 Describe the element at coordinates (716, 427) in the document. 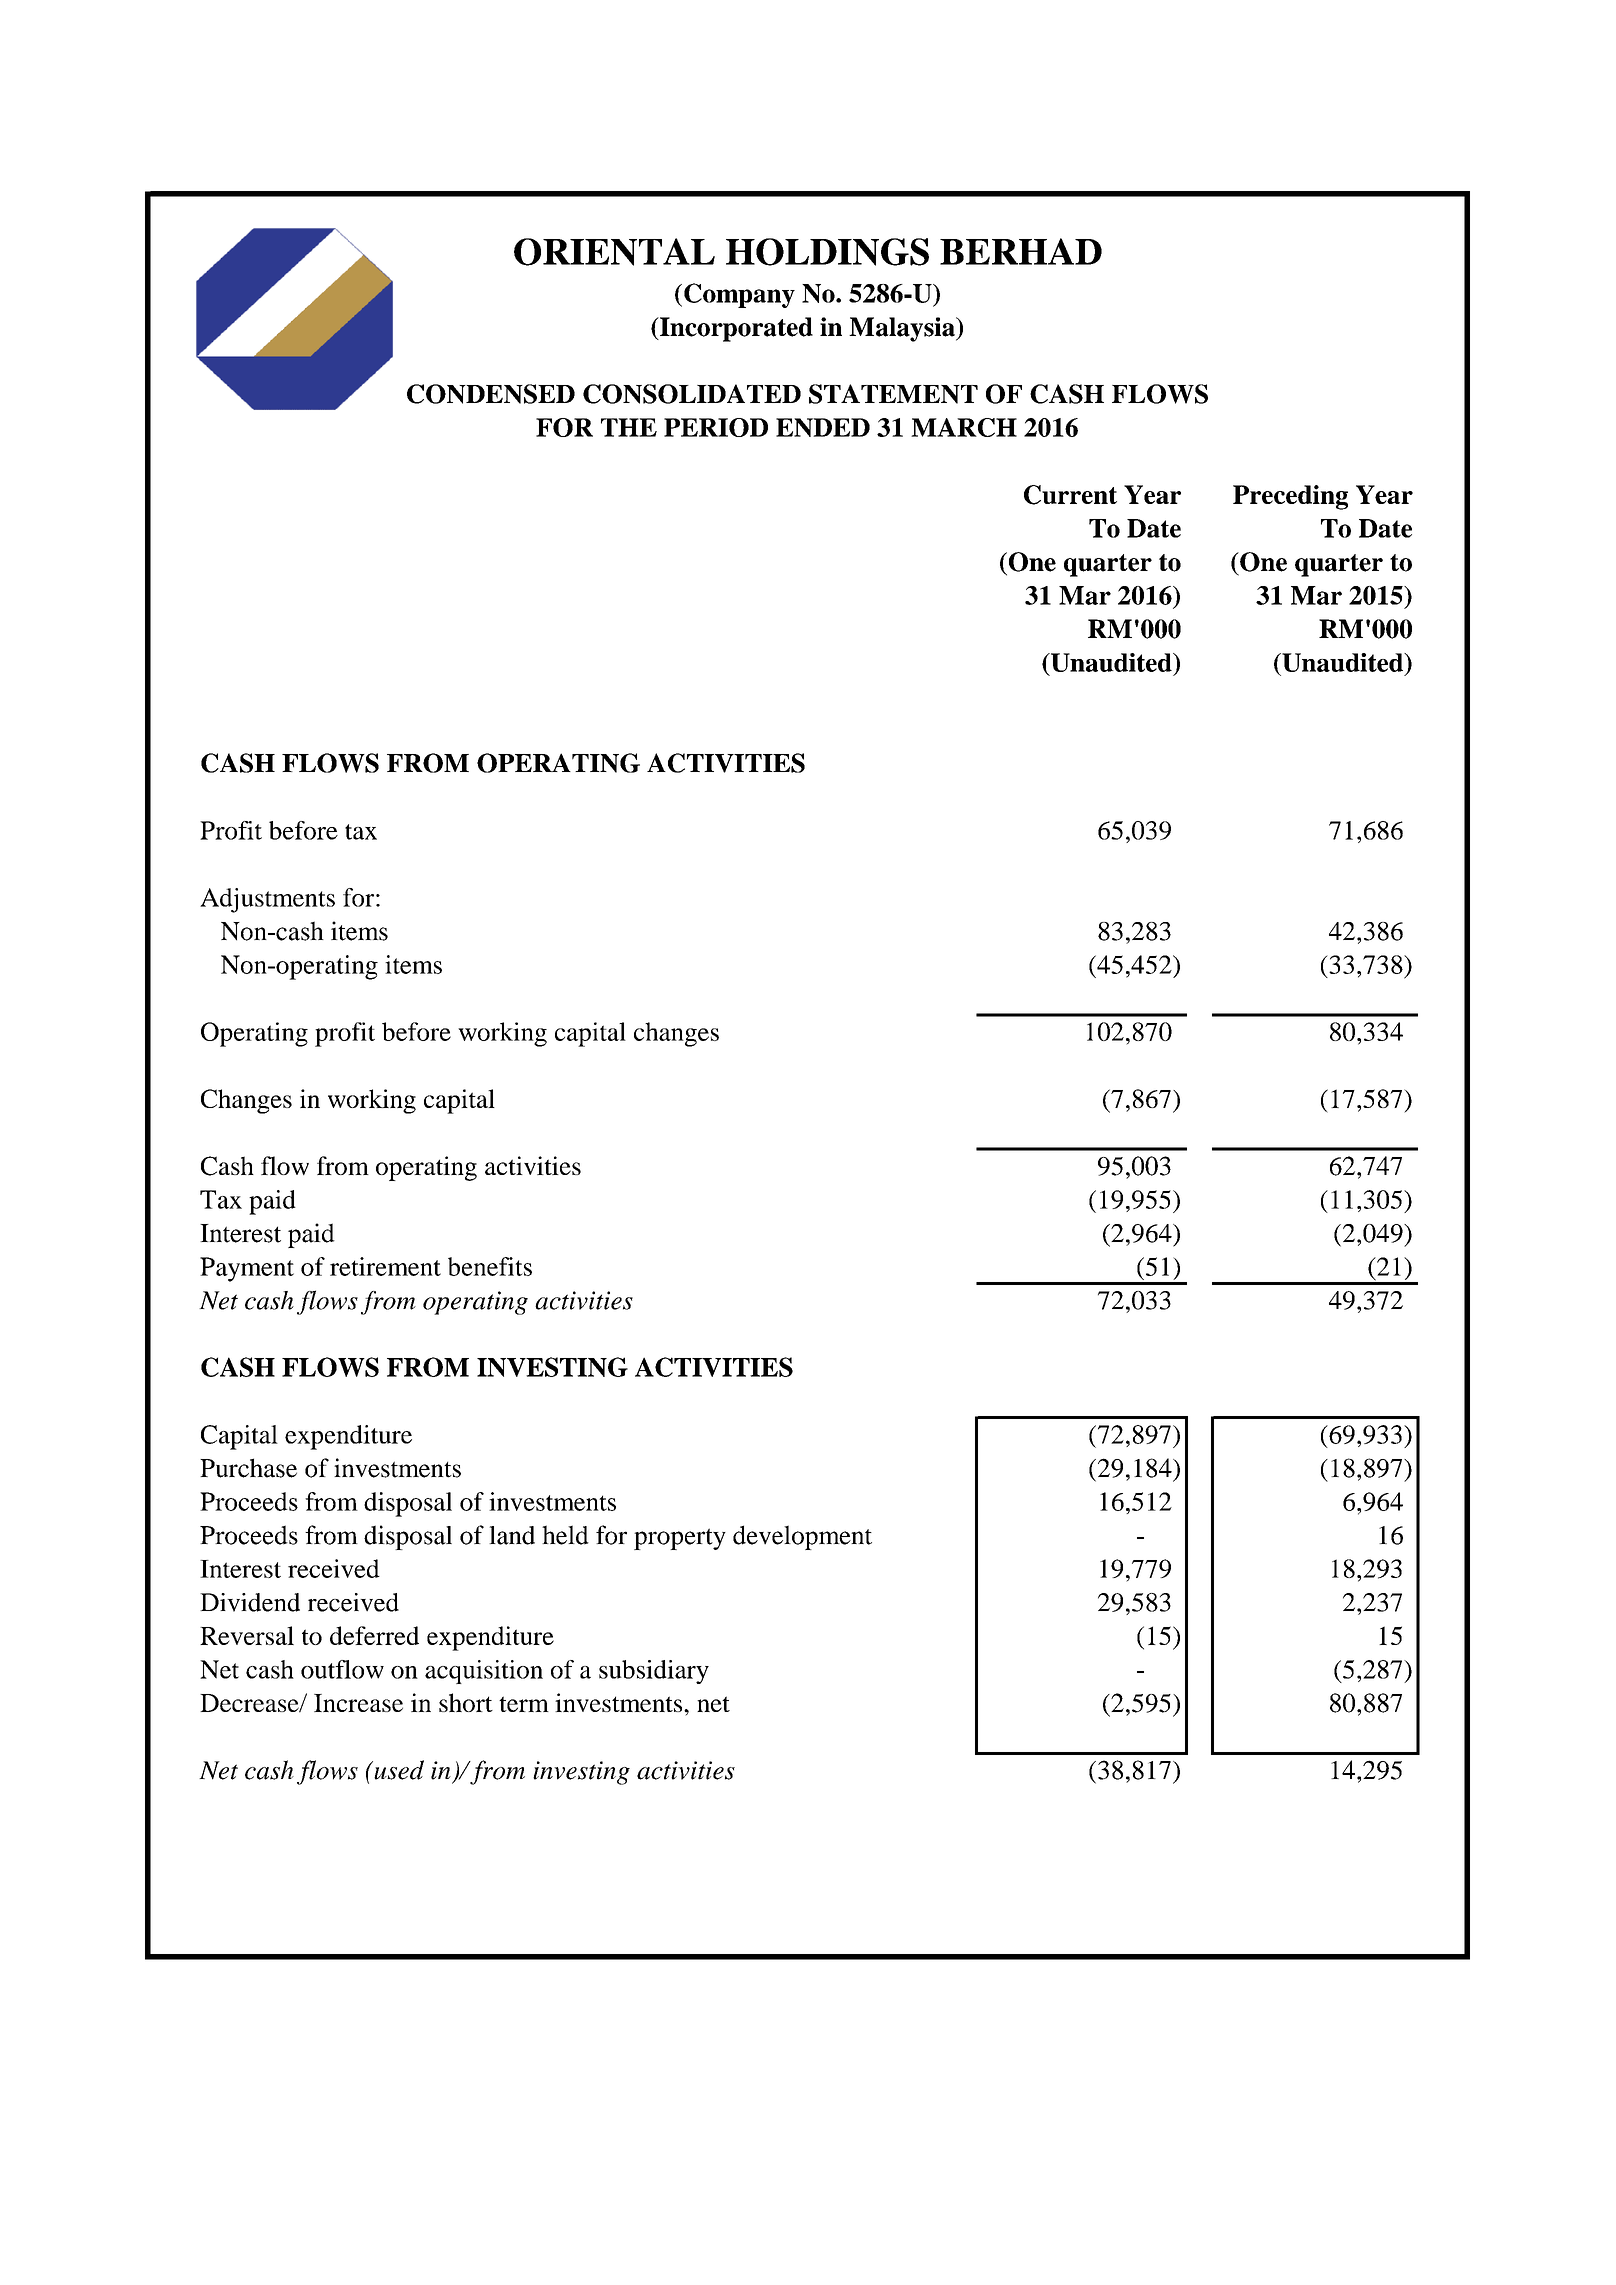

I see `PERIOD` at that location.
